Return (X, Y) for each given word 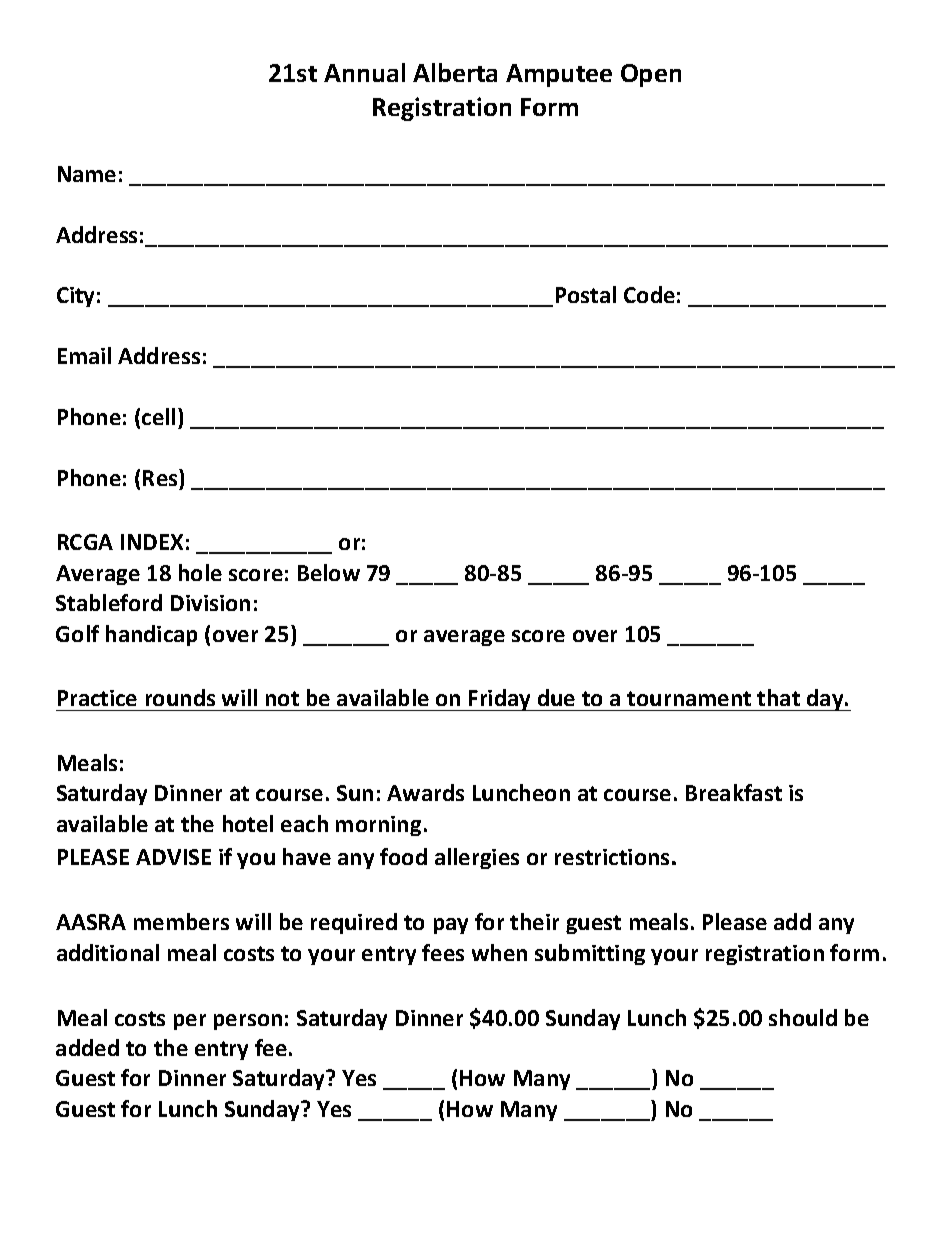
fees (443, 952)
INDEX (152, 542)
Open (651, 75)
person (248, 1022)
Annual (364, 72)
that (778, 697)
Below (329, 572)
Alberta (455, 72)
